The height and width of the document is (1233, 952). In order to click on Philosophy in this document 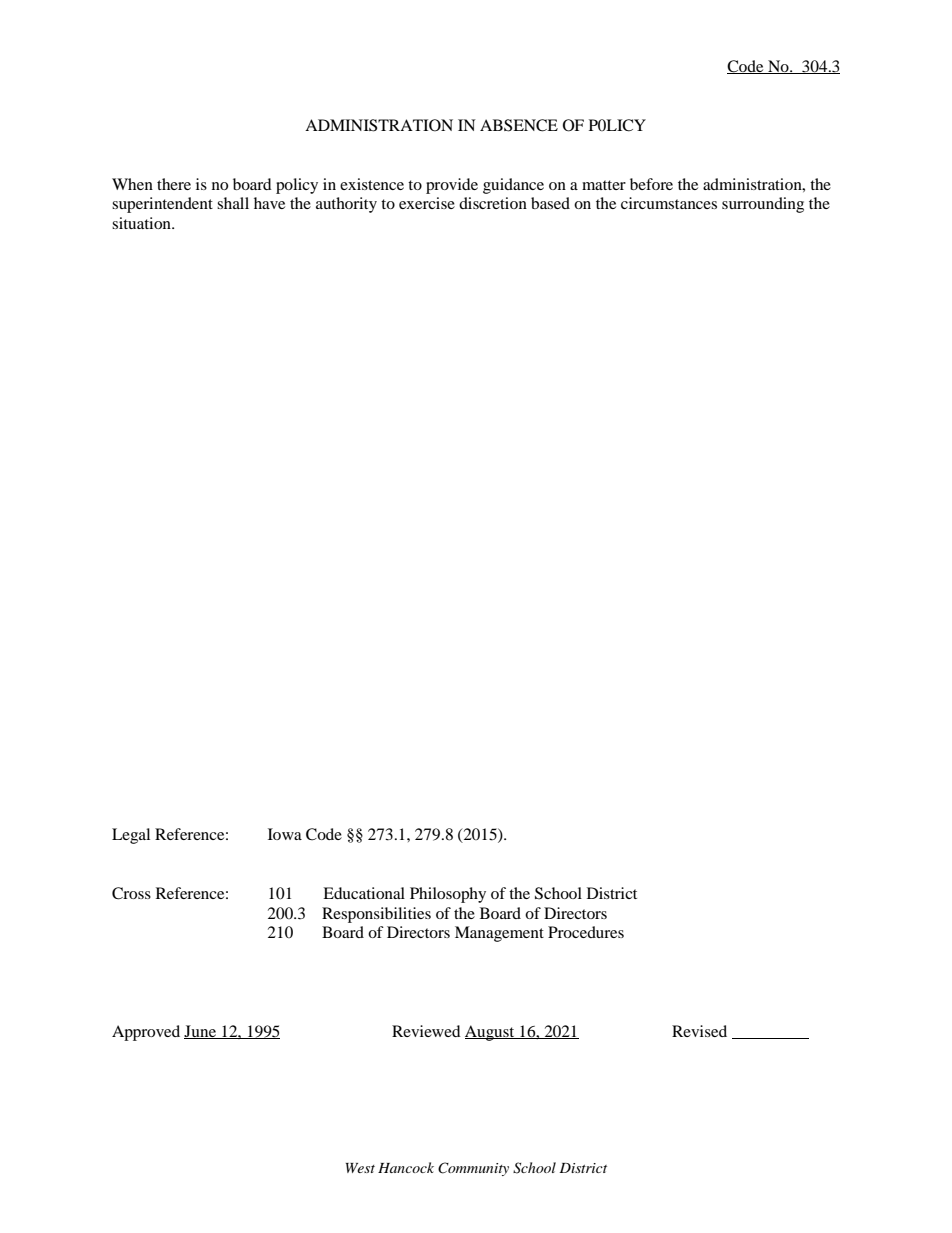, I will do `click(448, 895)`.
